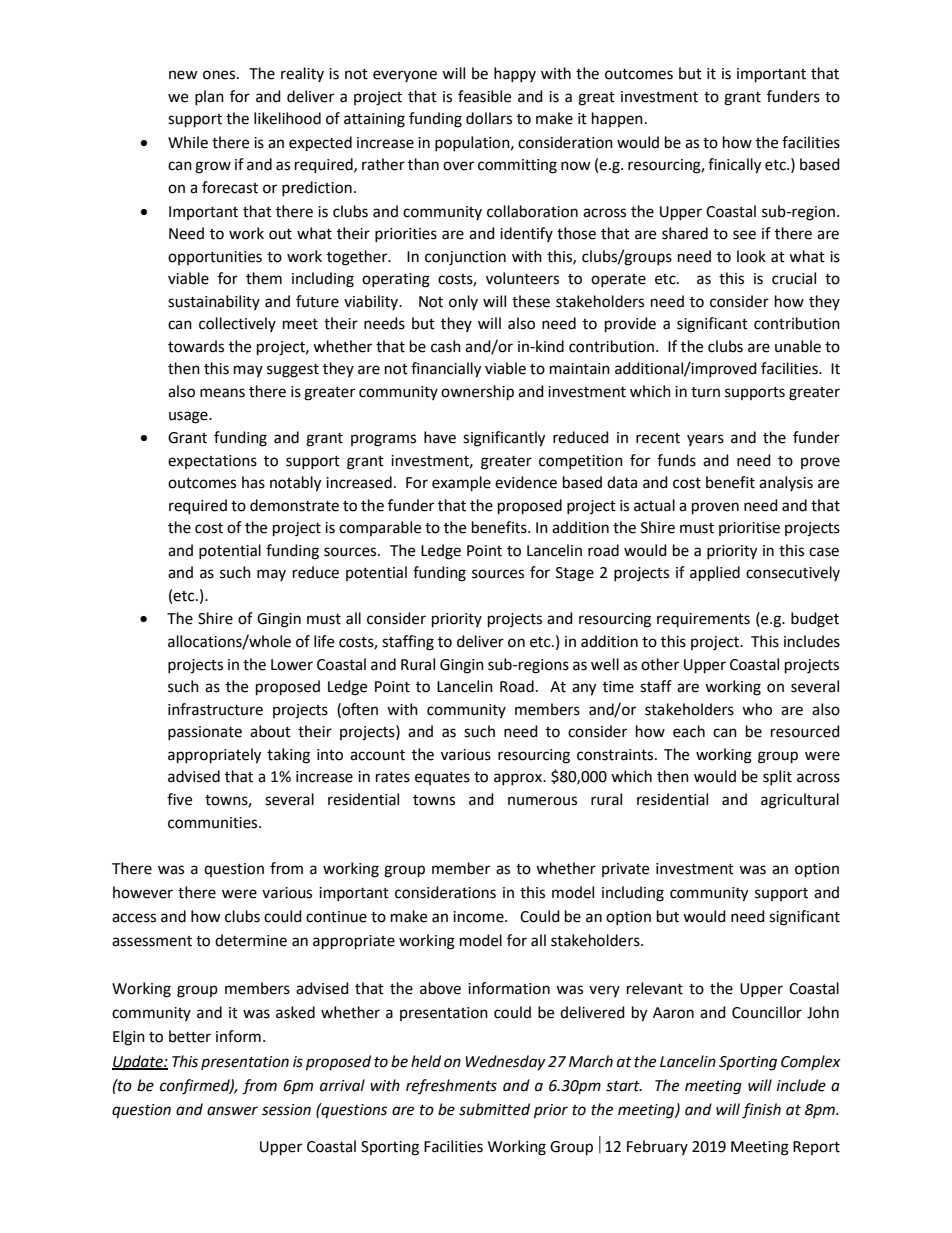 This image has height=1233, width=952. What do you see at coordinates (232, 1111) in the image?
I see `answer` at bounding box center [232, 1111].
